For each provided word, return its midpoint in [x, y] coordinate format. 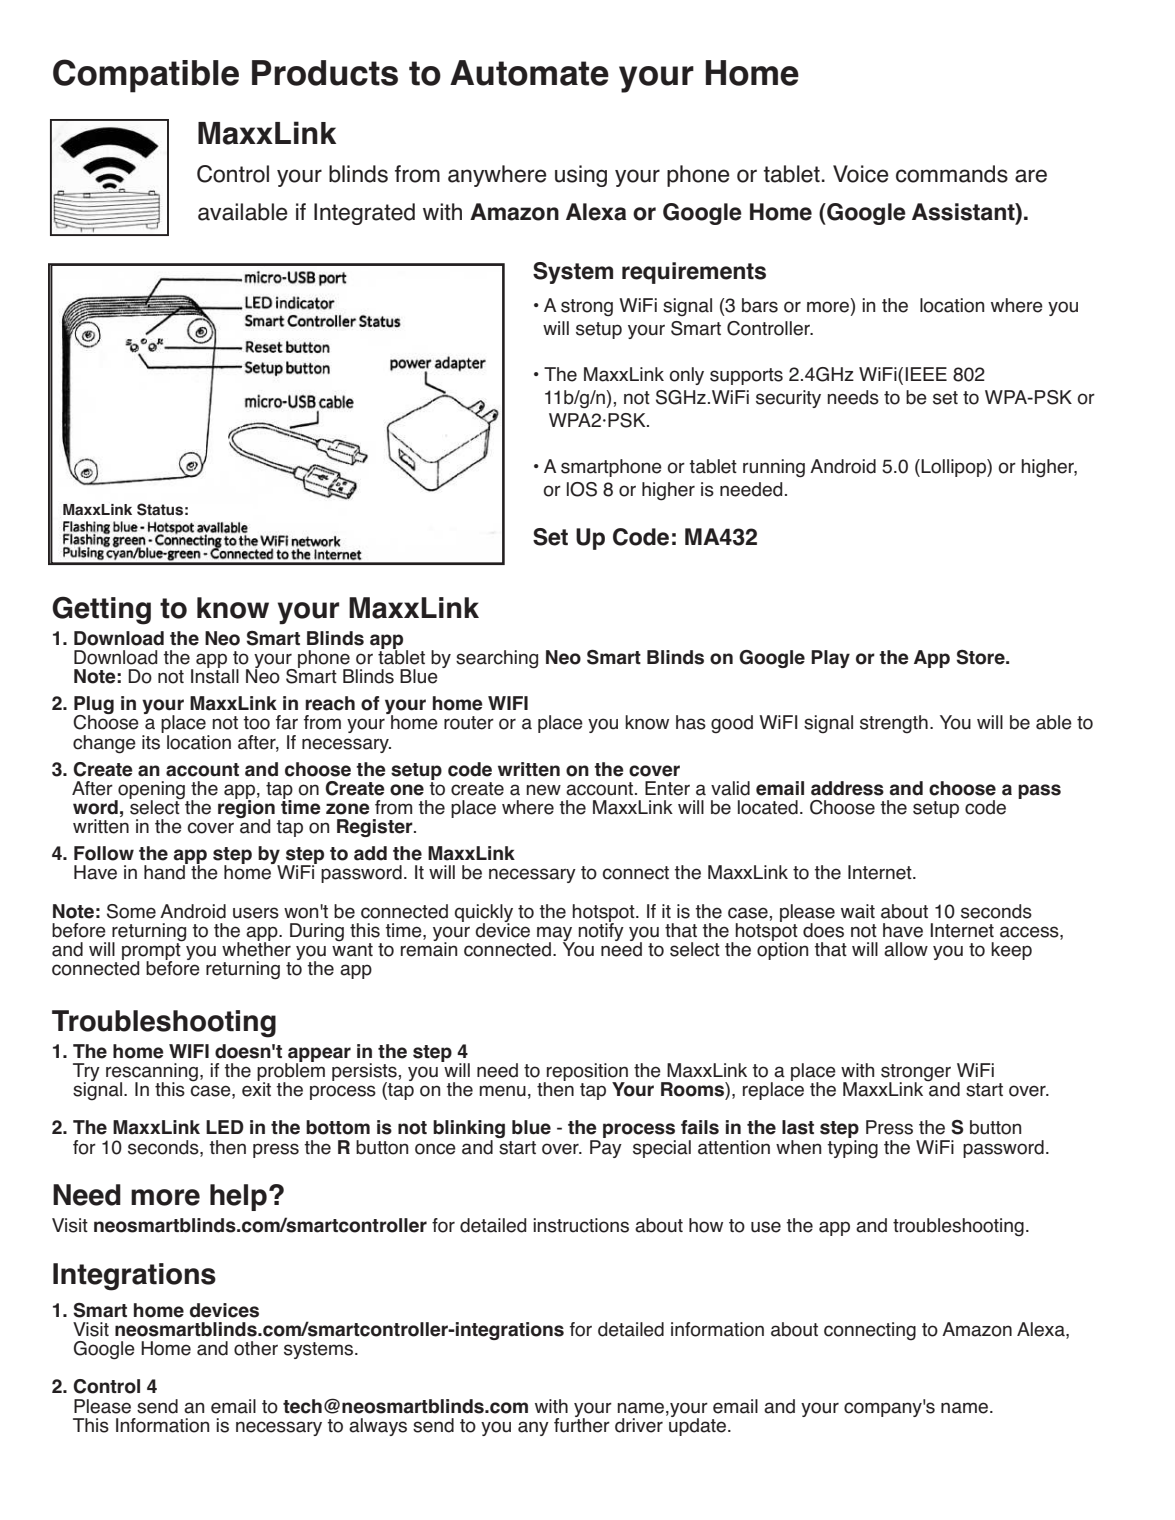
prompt [152, 951]
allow [906, 949]
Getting [101, 610]
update [699, 1426]
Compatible [146, 76]
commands [952, 174]
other [256, 1348]
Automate [529, 73]
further [582, 1424]
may [556, 934]
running [774, 468]
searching [497, 659]
